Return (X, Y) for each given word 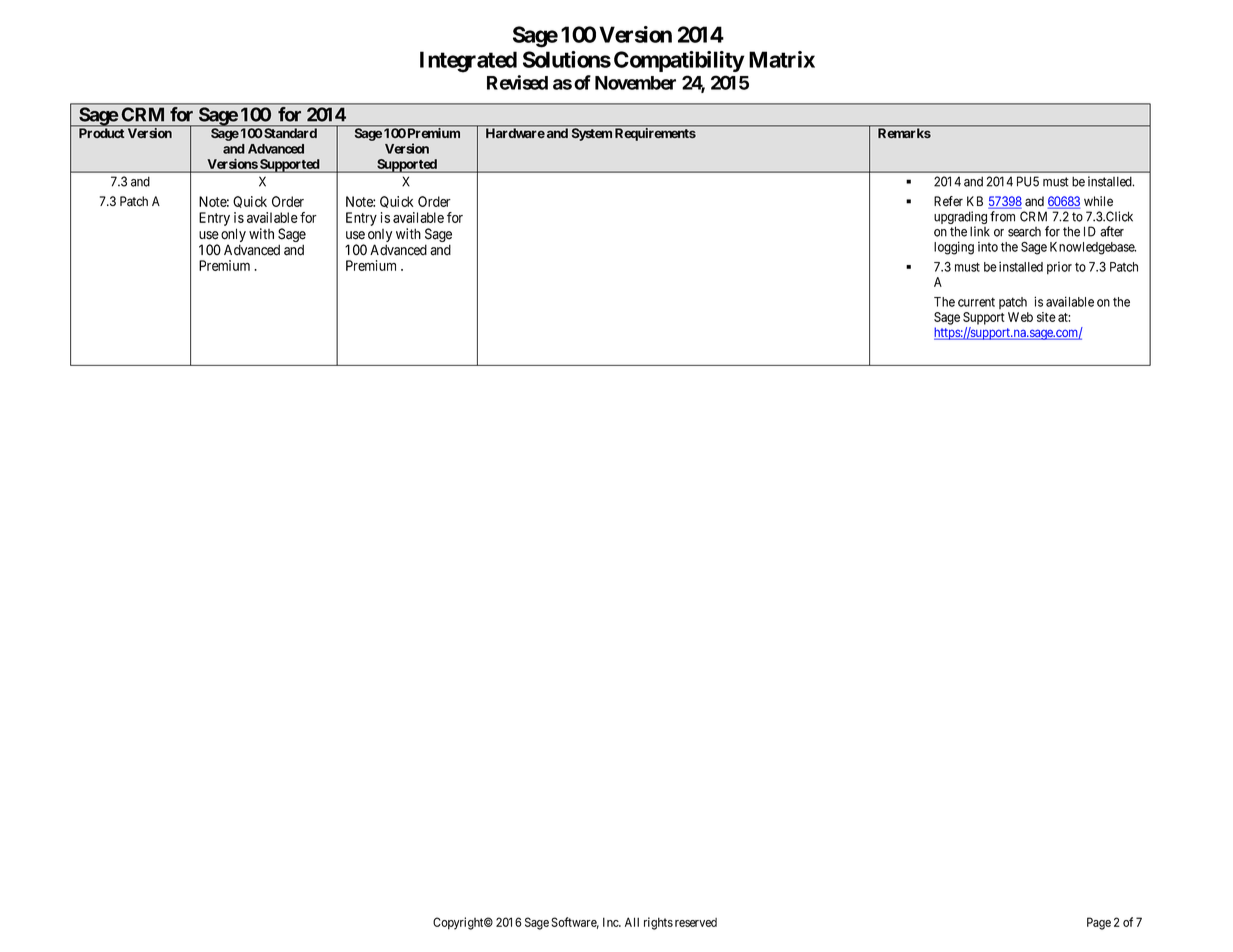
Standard (290, 133)
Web (1020, 317)
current (976, 302)
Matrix (782, 59)
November (635, 83)
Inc (611, 922)
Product (101, 132)
